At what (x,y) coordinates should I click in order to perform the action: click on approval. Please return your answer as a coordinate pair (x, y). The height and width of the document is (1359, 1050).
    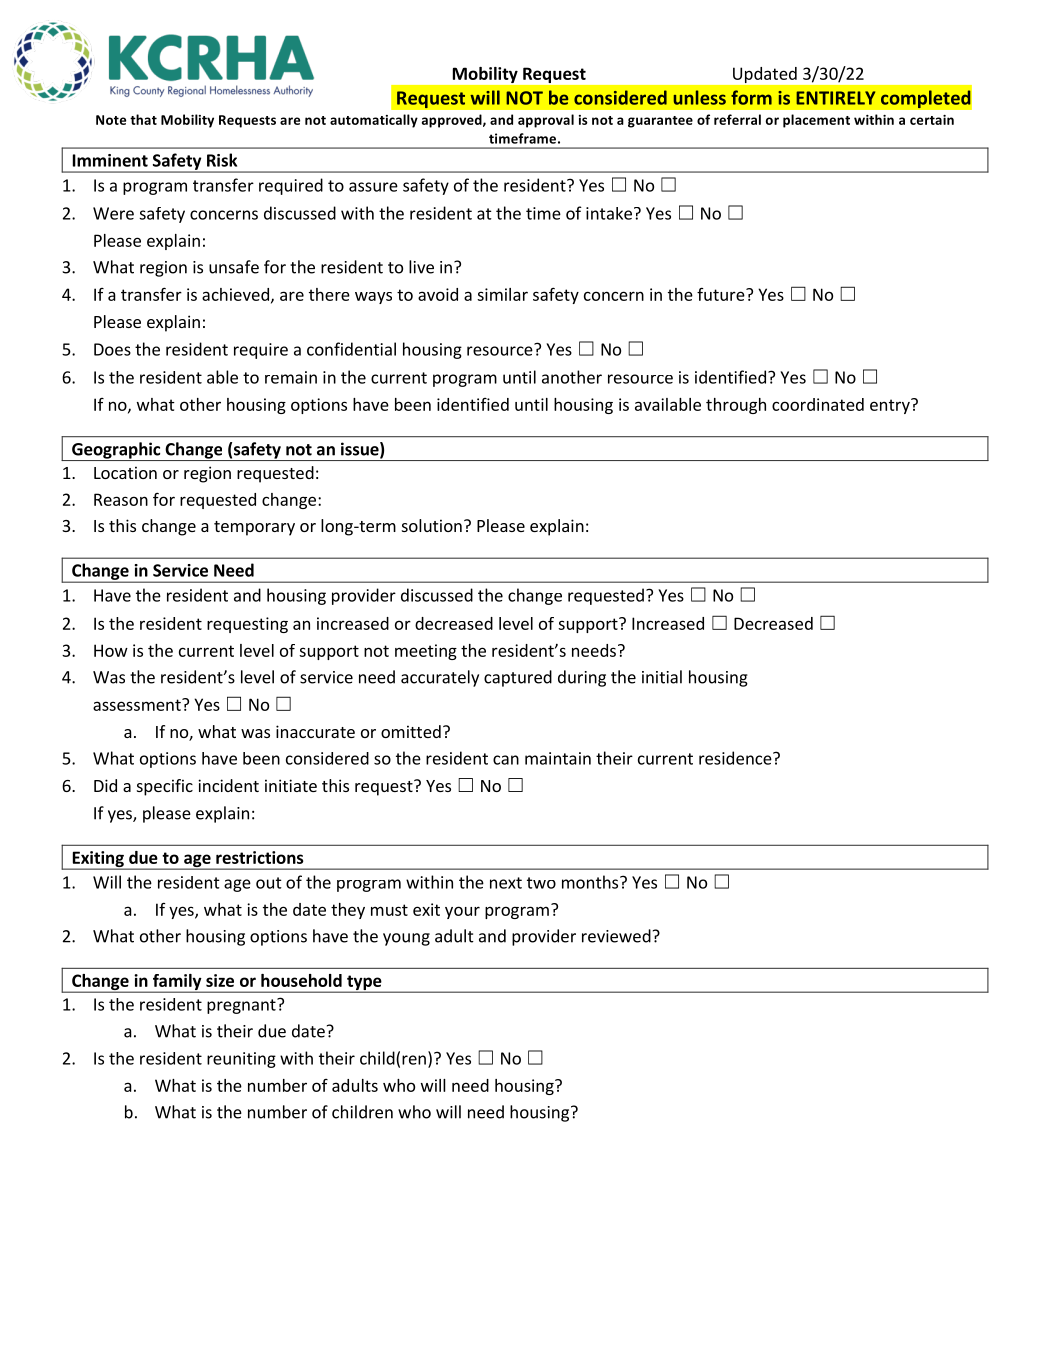
    Looking at the image, I should click on (546, 121).
